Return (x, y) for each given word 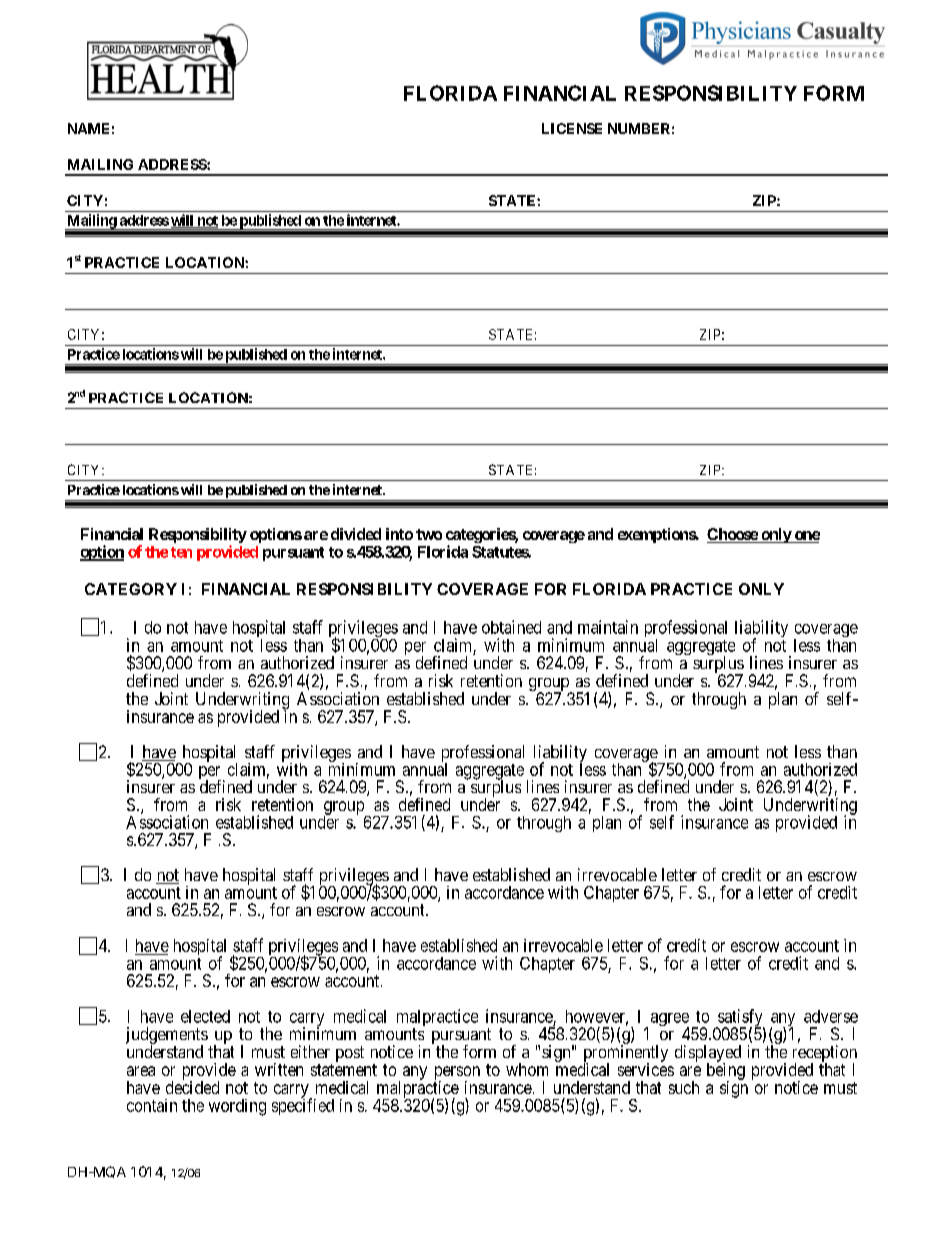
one (806, 537)
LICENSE (572, 128)
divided (356, 534)
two (429, 534)
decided (192, 1086)
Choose (733, 535)
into (399, 534)
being (726, 1072)
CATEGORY (131, 589)
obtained (511, 627)
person (457, 1074)
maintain (608, 627)
